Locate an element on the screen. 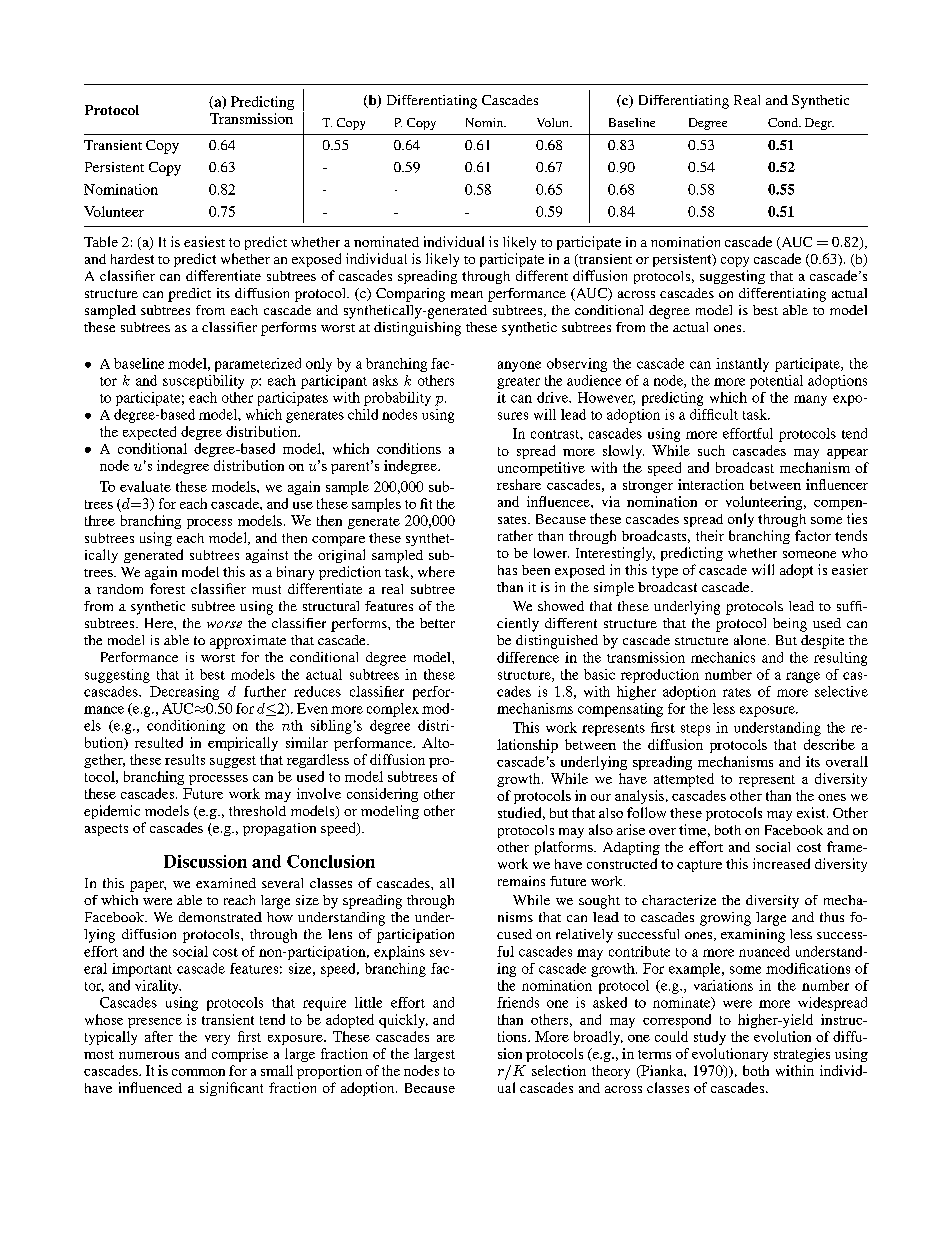  range is located at coordinates (803, 677).
